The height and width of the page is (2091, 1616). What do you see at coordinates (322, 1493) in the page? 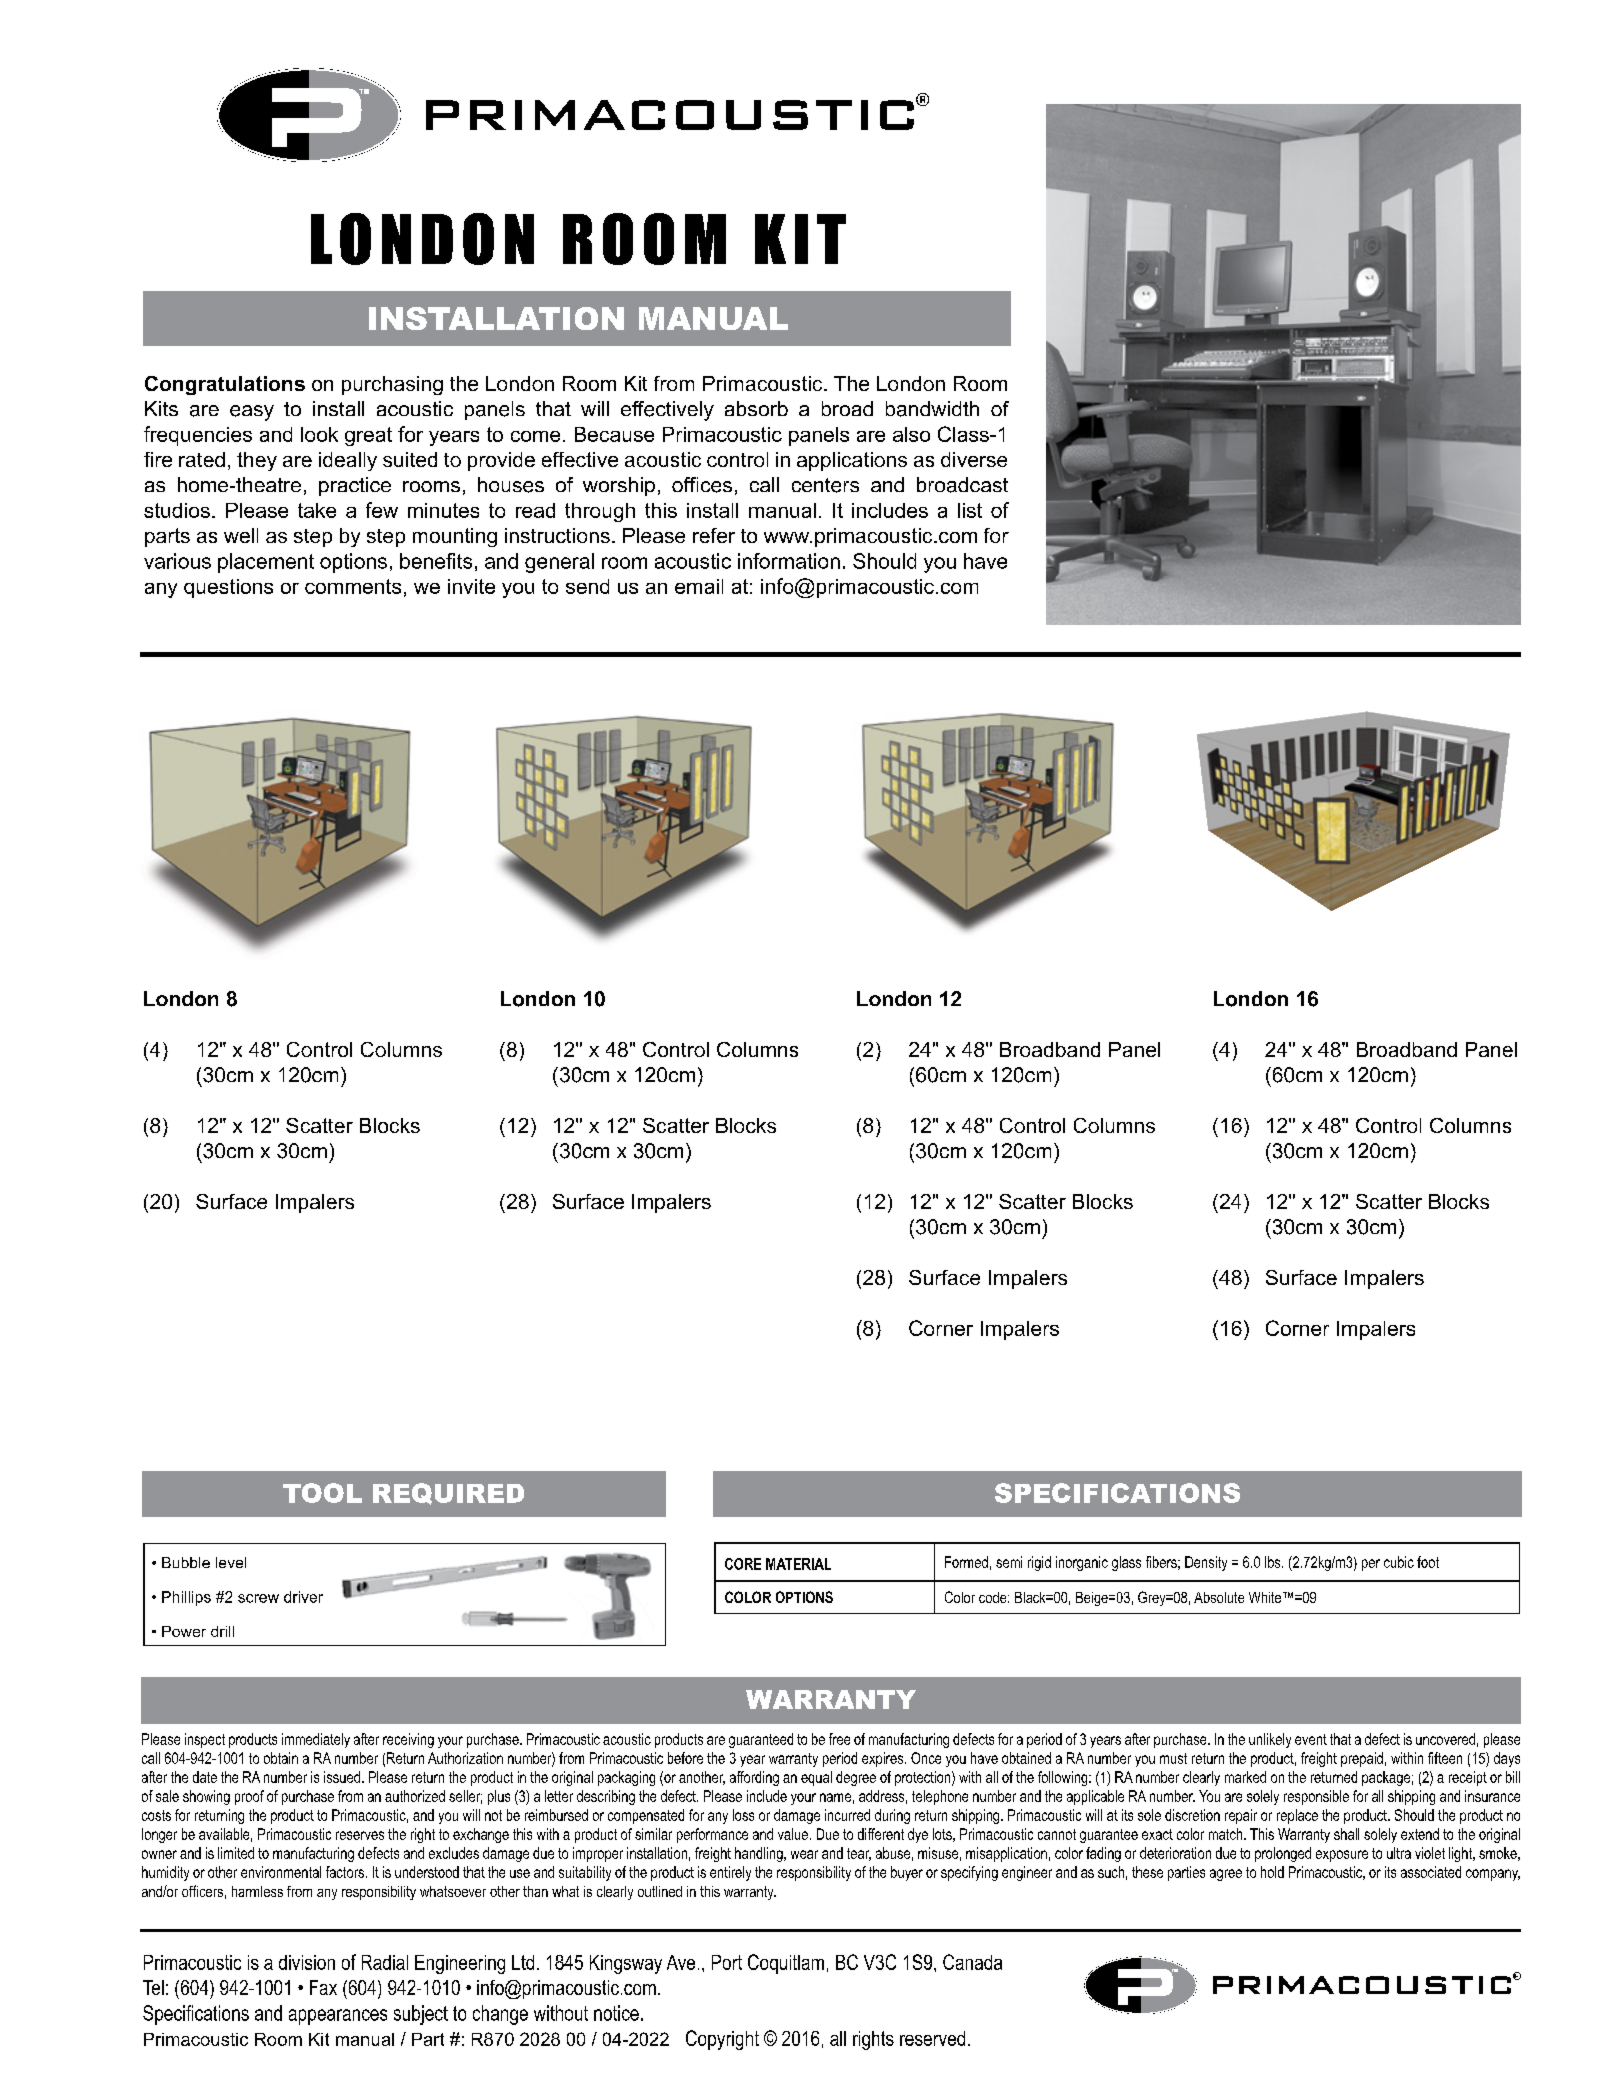
I see `TOOL` at bounding box center [322, 1493].
